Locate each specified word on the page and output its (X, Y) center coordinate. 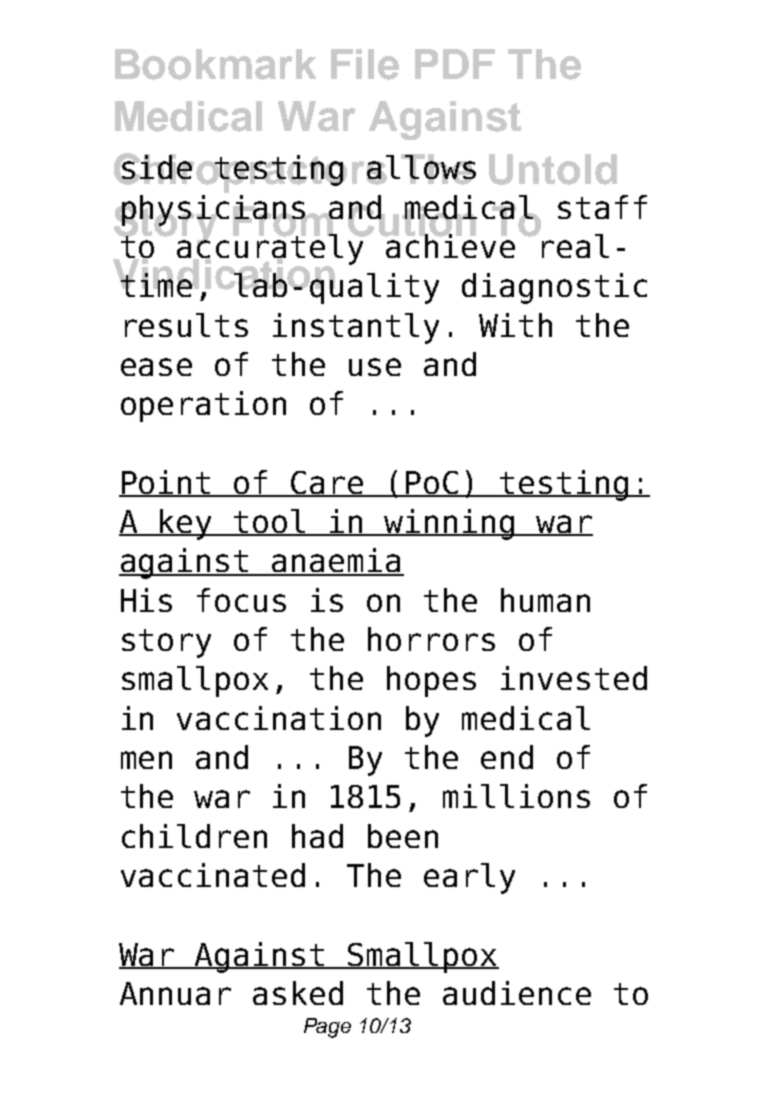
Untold (553, 169)
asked (298, 993)
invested (574, 678)
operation (203, 406)
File (365, 64)
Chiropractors (252, 173)
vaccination (279, 718)
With (515, 325)
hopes (431, 681)
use (375, 367)
